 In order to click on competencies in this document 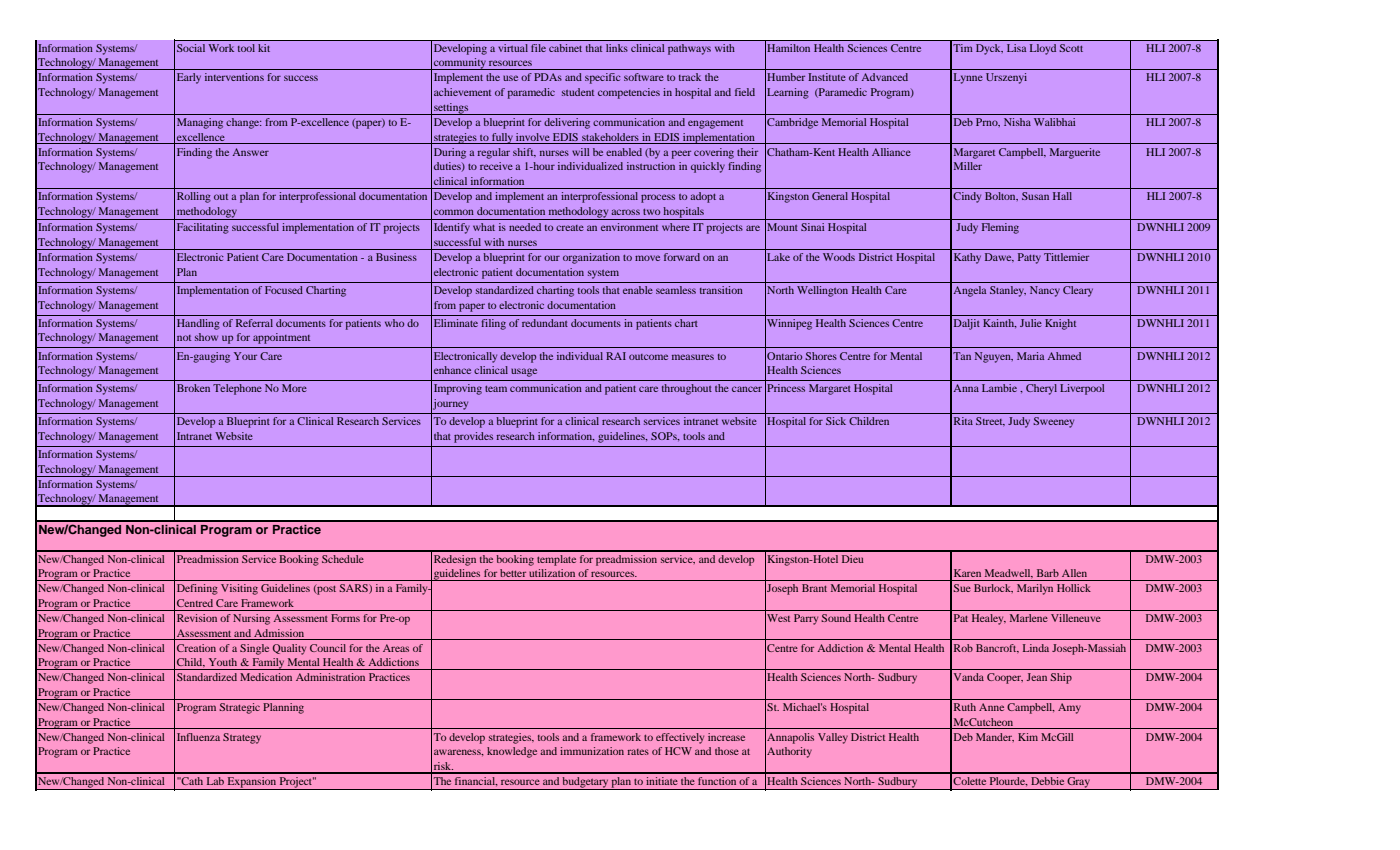, I will do `click(629, 93)`.
